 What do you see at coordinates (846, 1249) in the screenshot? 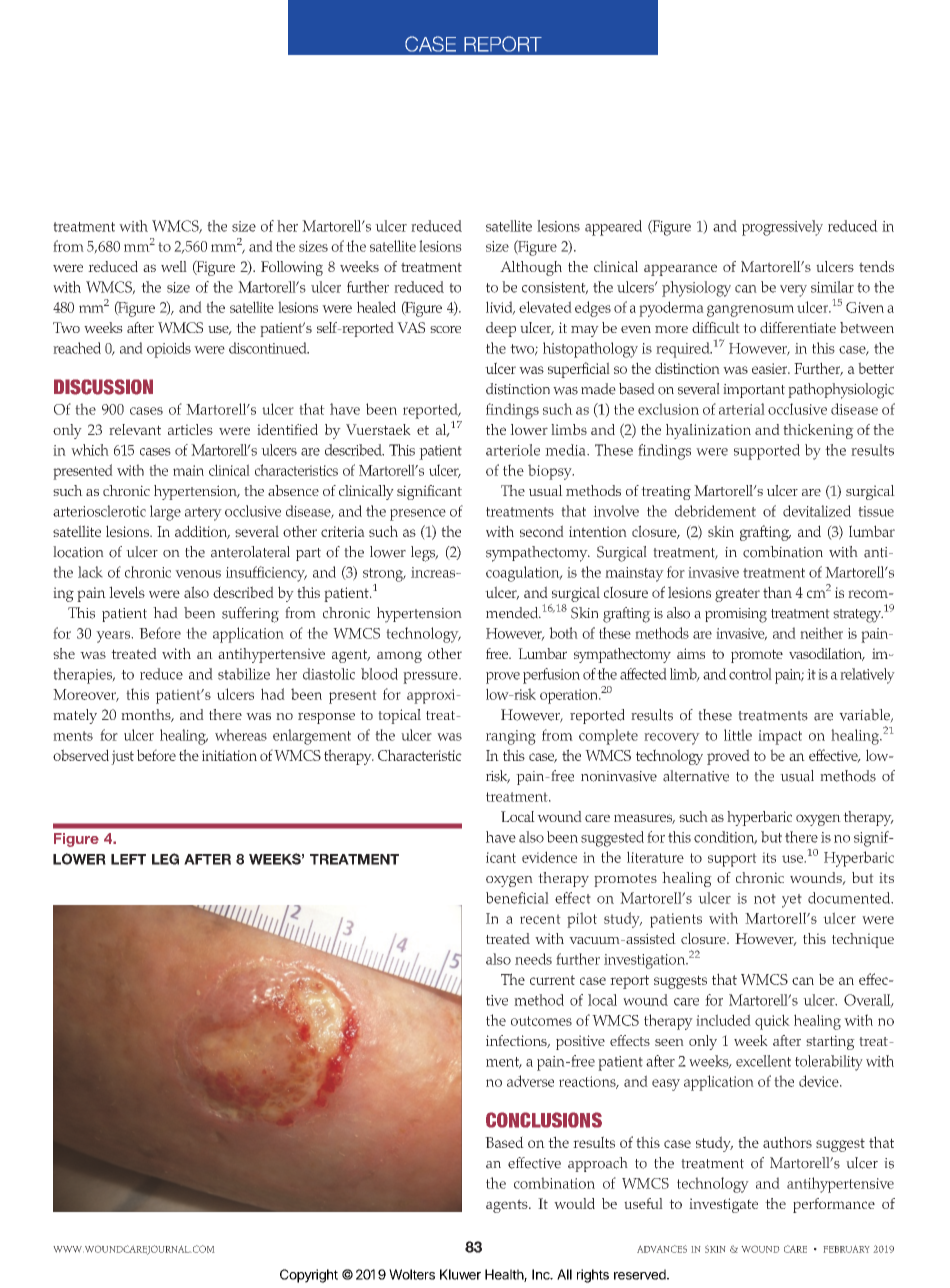
I see `FEBRUARY` at bounding box center [846, 1249].
